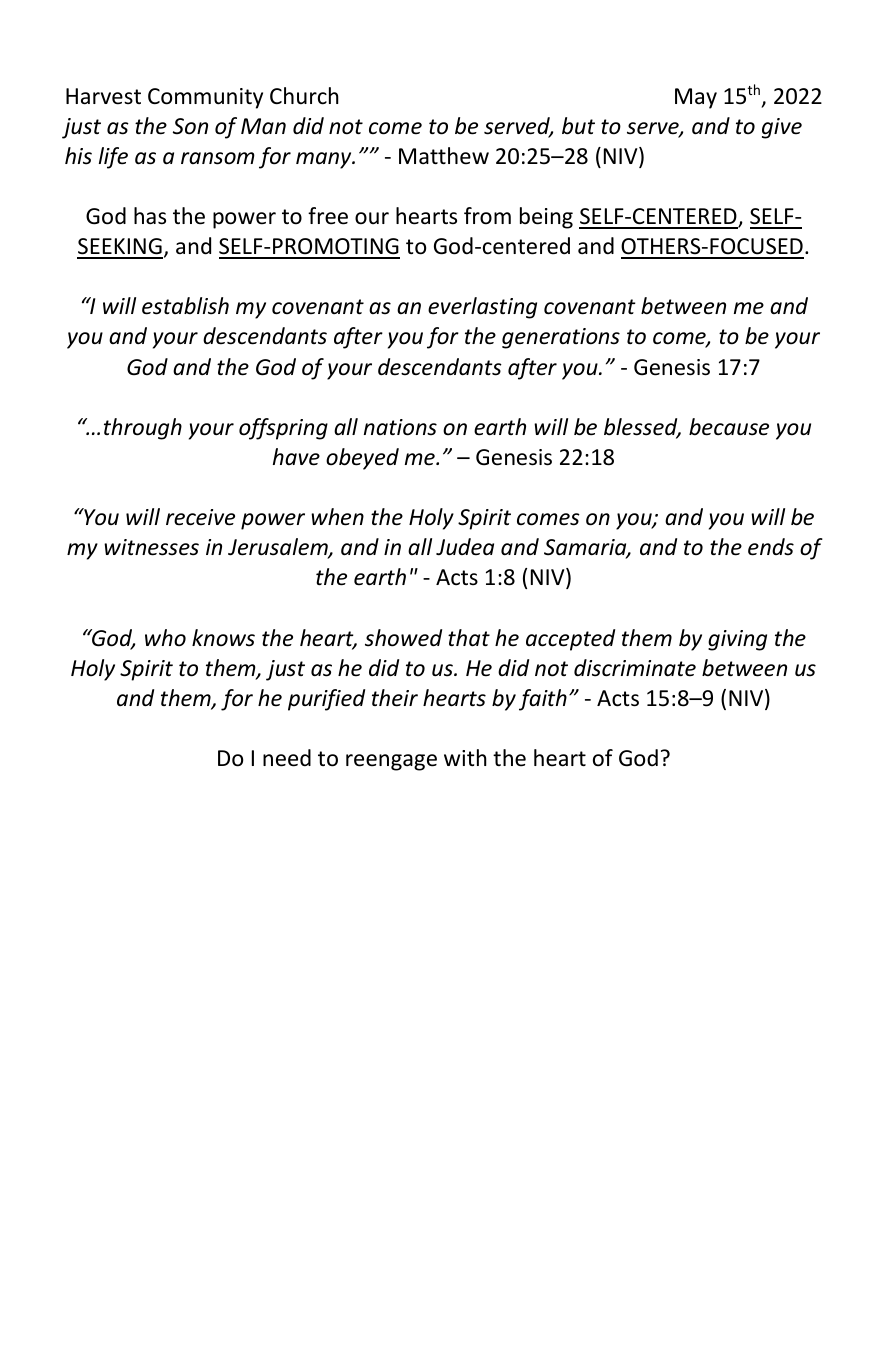 The image size is (887, 1372). What do you see at coordinates (143, 429) in the document?
I see `through` at bounding box center [143, 429].
